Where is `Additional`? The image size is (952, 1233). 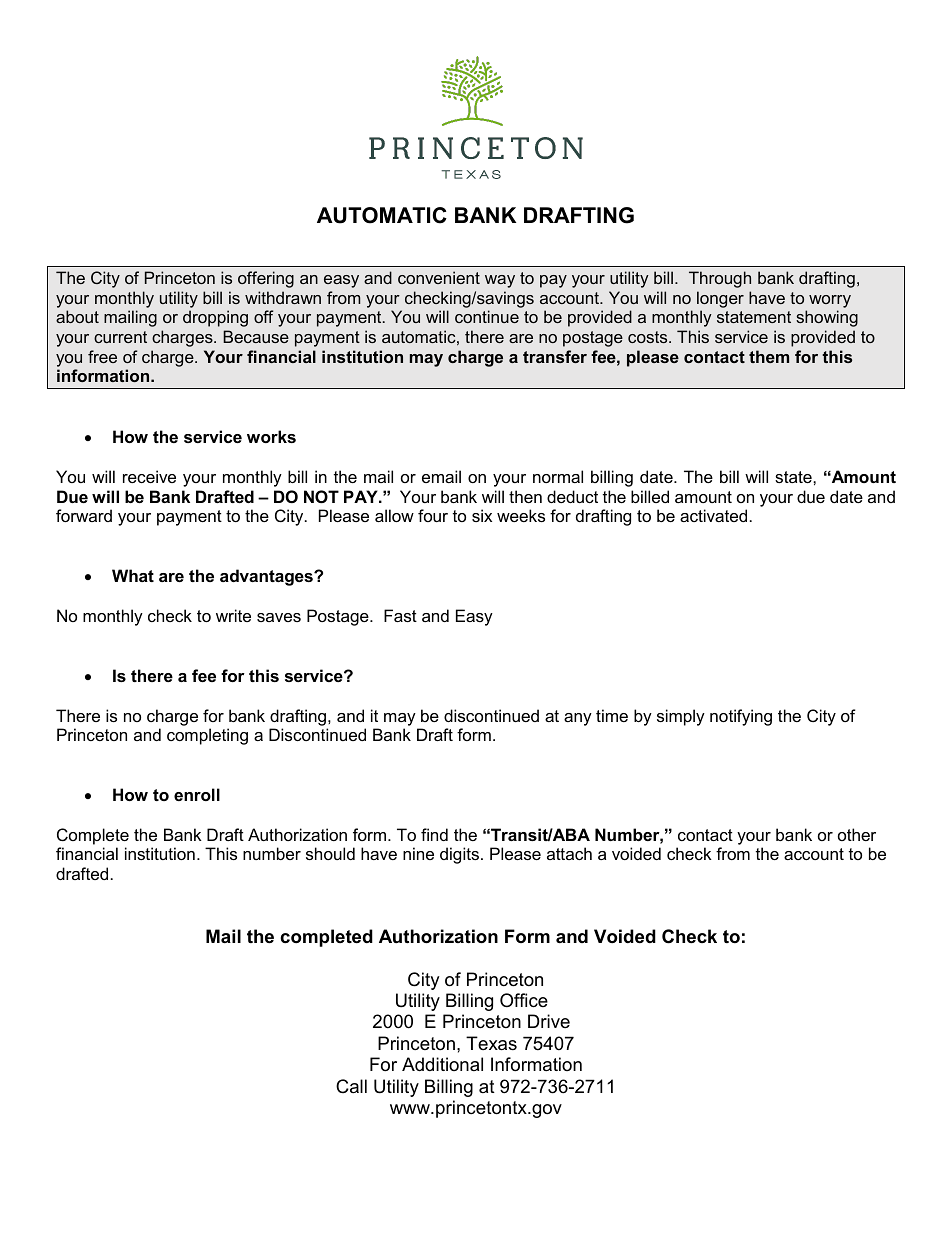
Additional is located at coordinates (442, 1064).
